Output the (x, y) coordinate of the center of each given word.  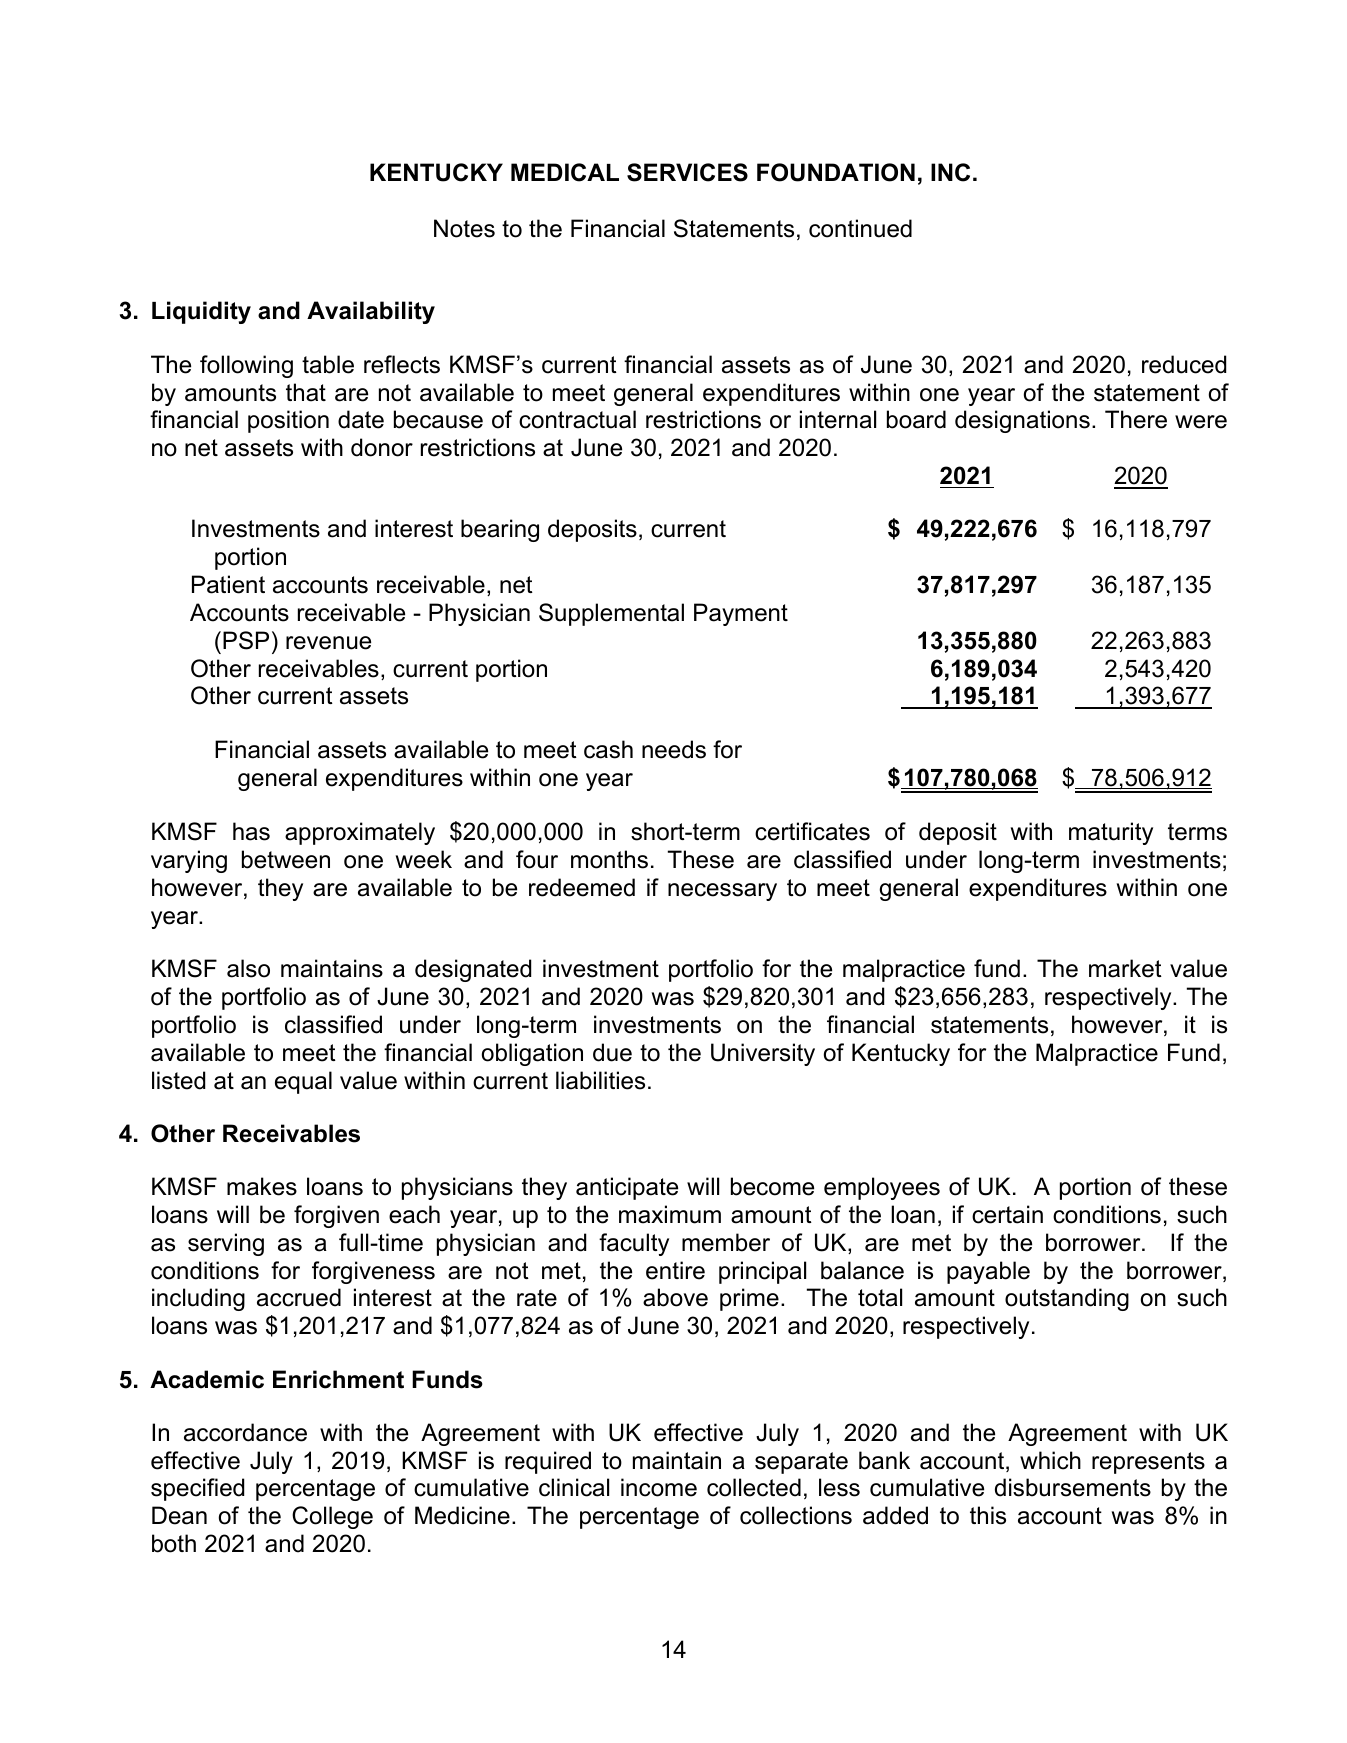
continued (860, 228)
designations (1022, 421)
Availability (371, 312)
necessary (722, 892)
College (332, 1517)
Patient (228, 584)
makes (262, 1186)
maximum (670, 1214)
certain (1007, 1214)
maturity (1111, 833)
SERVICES (687, 172)
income (659, 1487)
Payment (741, 614)
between (286, 859)
